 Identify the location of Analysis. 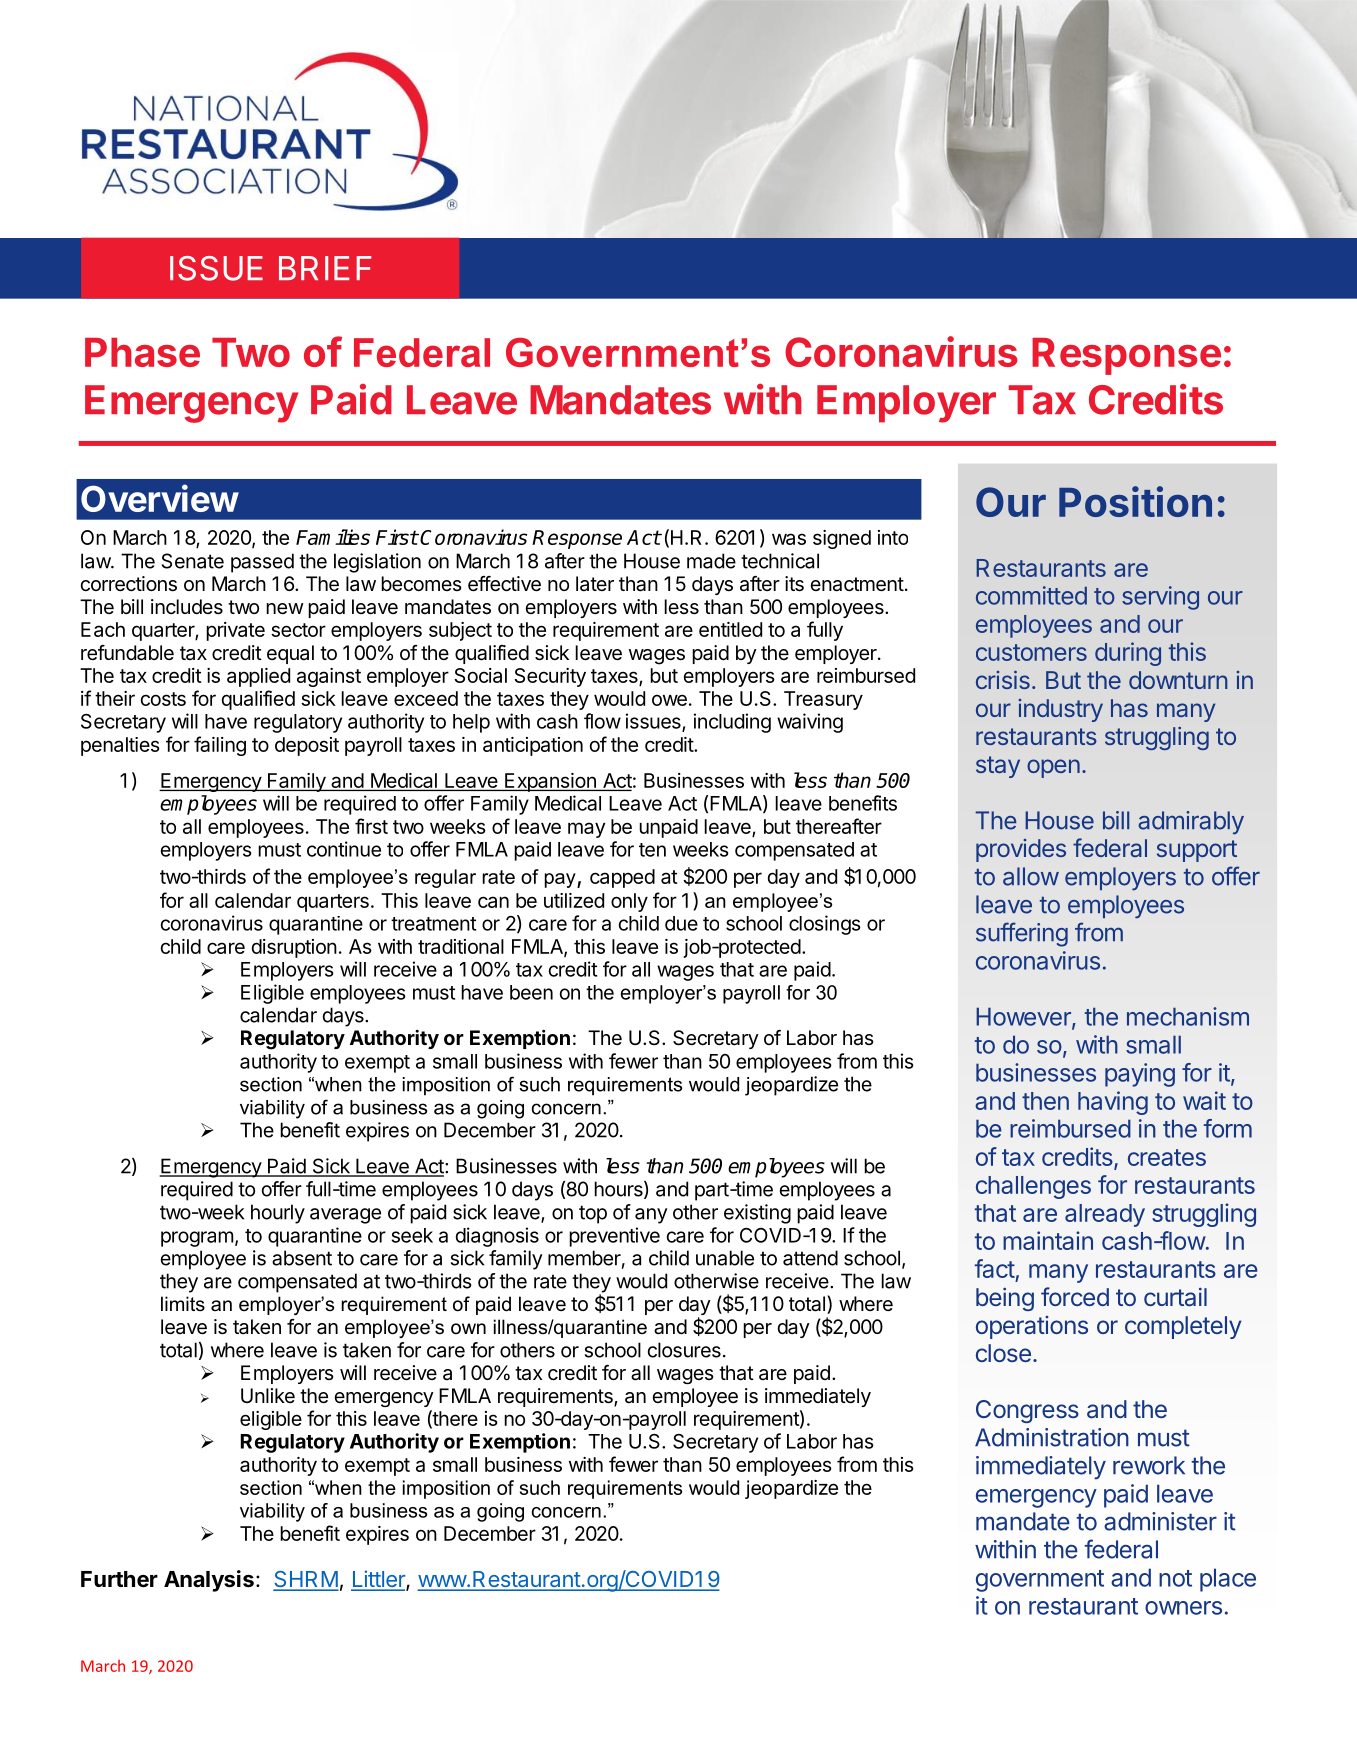
(209, 1581).
